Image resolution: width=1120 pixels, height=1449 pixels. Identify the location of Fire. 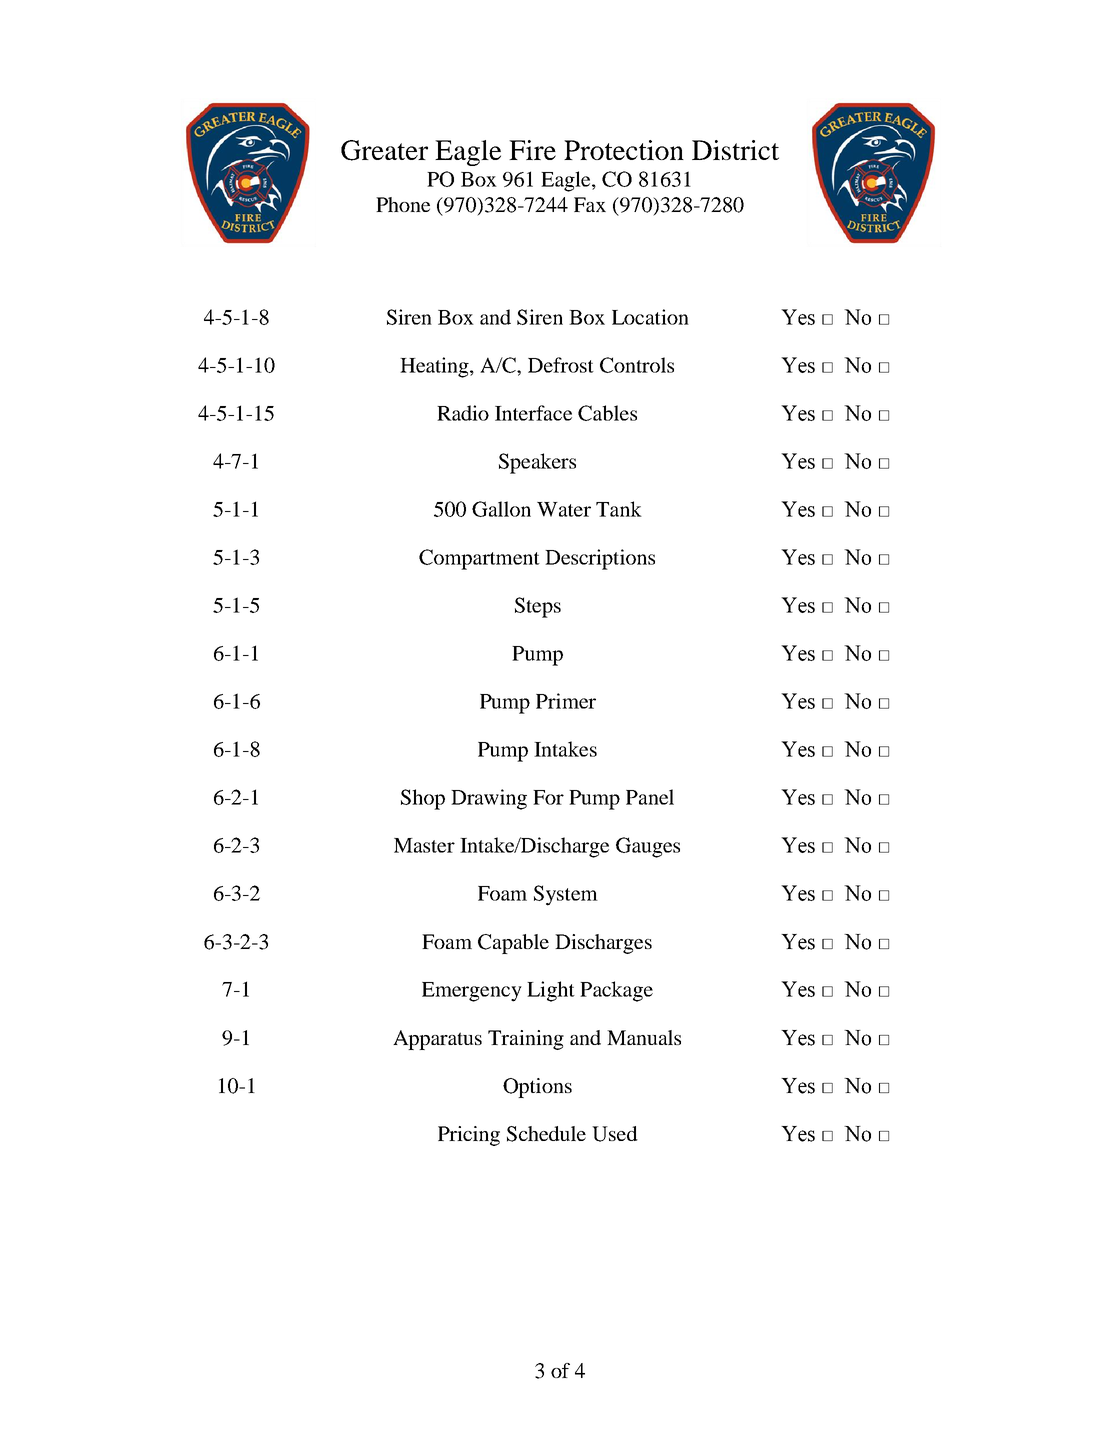
(532, 150).
